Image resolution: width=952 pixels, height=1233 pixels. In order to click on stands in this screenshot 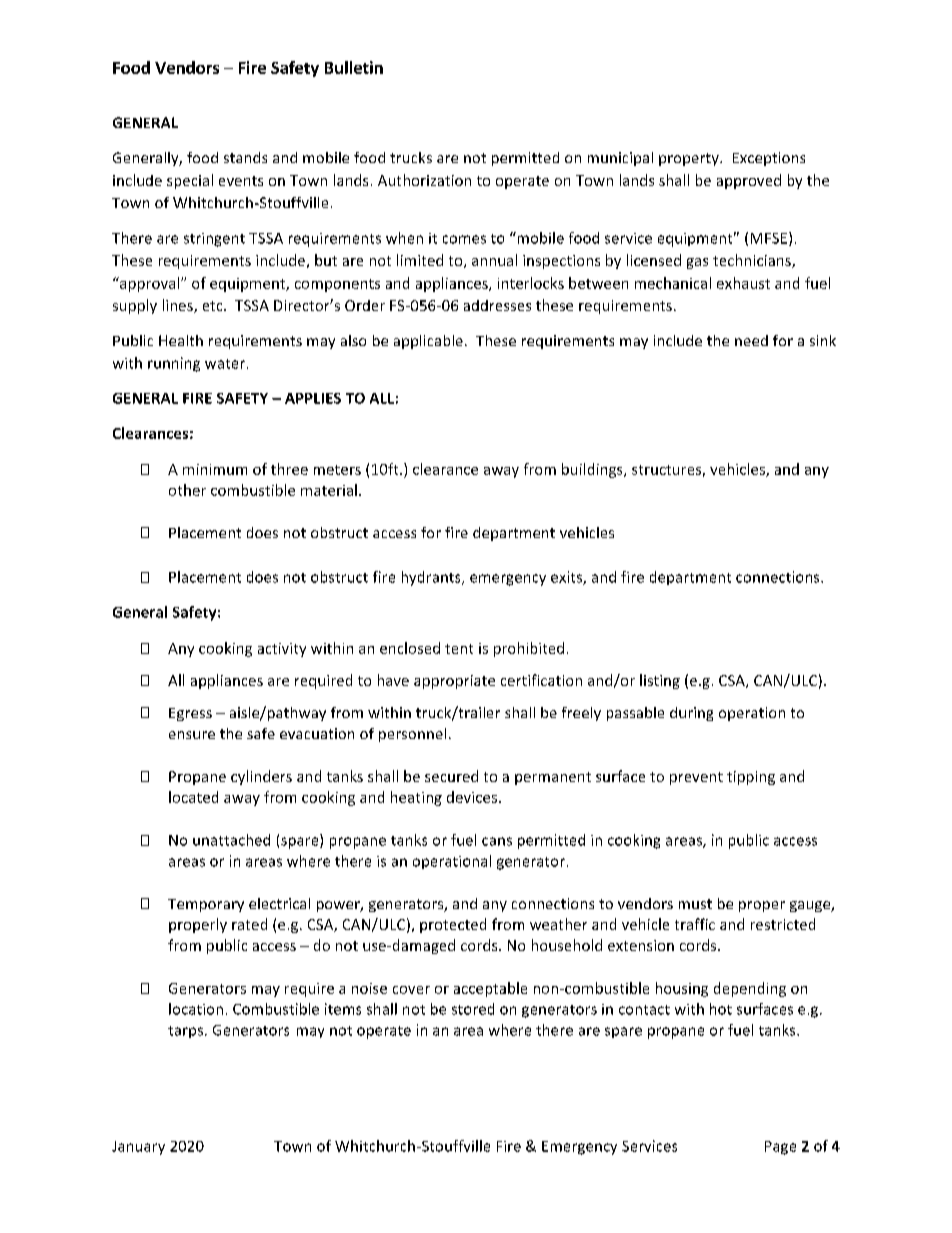, I will do `click(245, 157)`.
